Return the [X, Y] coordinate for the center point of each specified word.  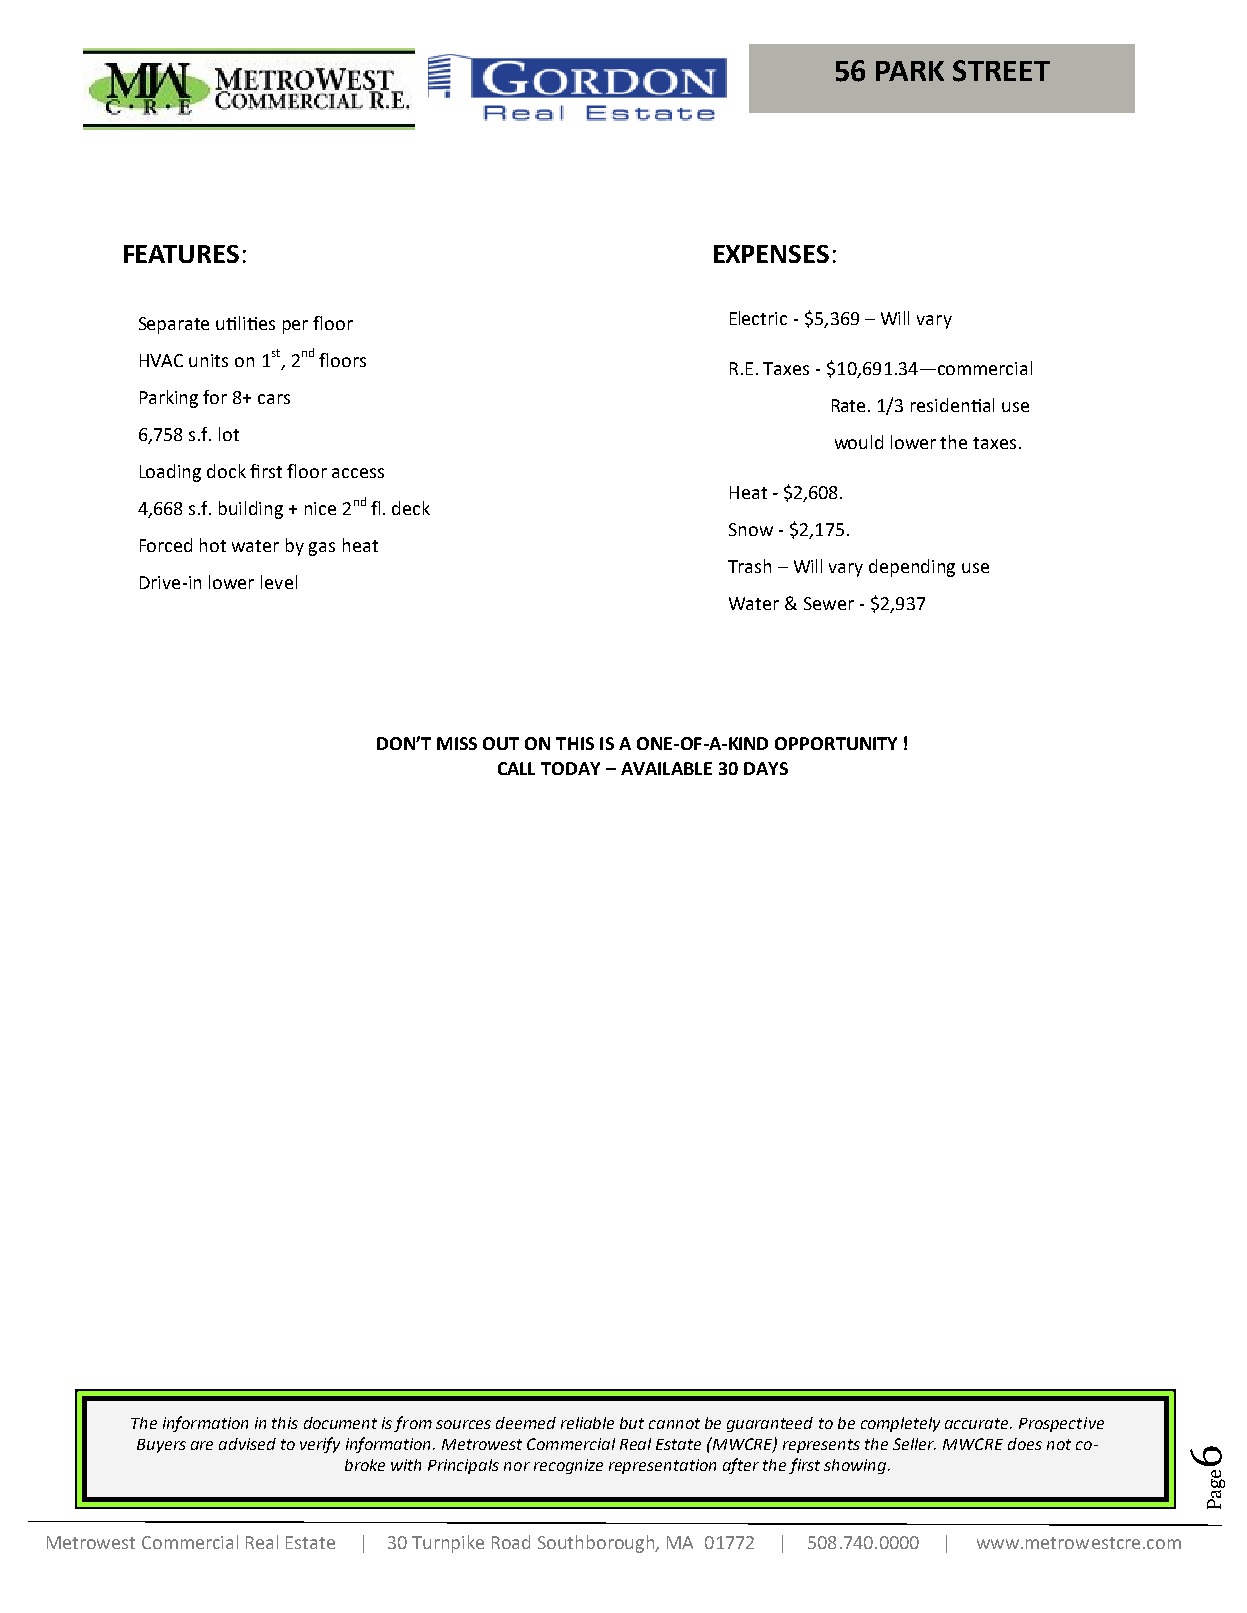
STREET [1001, 71]
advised [247, 1444]
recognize [568, 1466]
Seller [914, 1444]
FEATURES [181, 254]
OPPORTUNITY [836, 743]
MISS [457, 743]
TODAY [570, 768]
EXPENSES [771, 254]
